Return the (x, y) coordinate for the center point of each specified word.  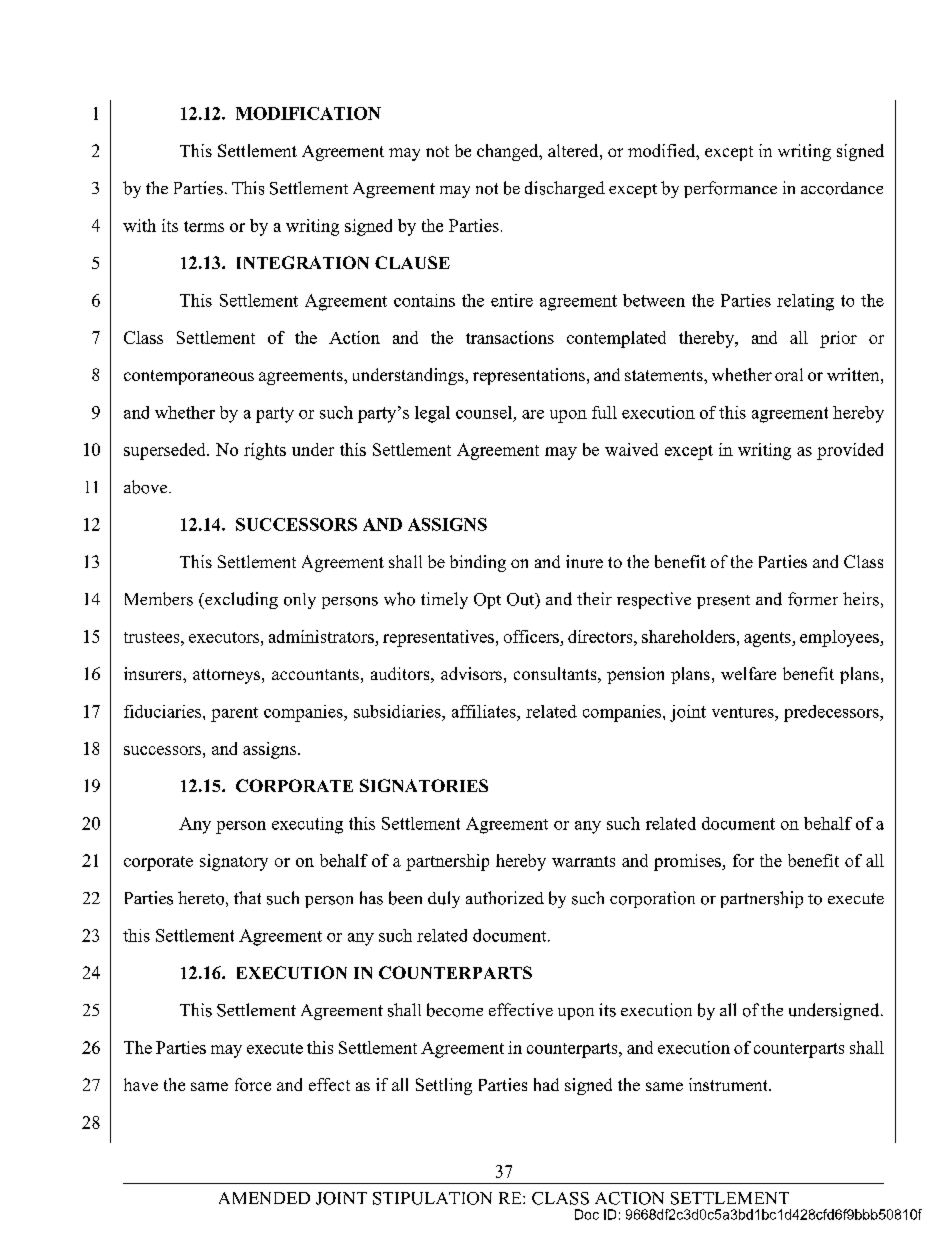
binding (478, 563)
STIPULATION (432, 1198)
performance (730, 189)
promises (688, 862)
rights (265, 451)
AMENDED (264, 1198)
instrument (729, 1084)
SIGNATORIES (424, 785)
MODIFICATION (308, 113)
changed (509, 152)
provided (850, 451)
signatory (234, 862)
